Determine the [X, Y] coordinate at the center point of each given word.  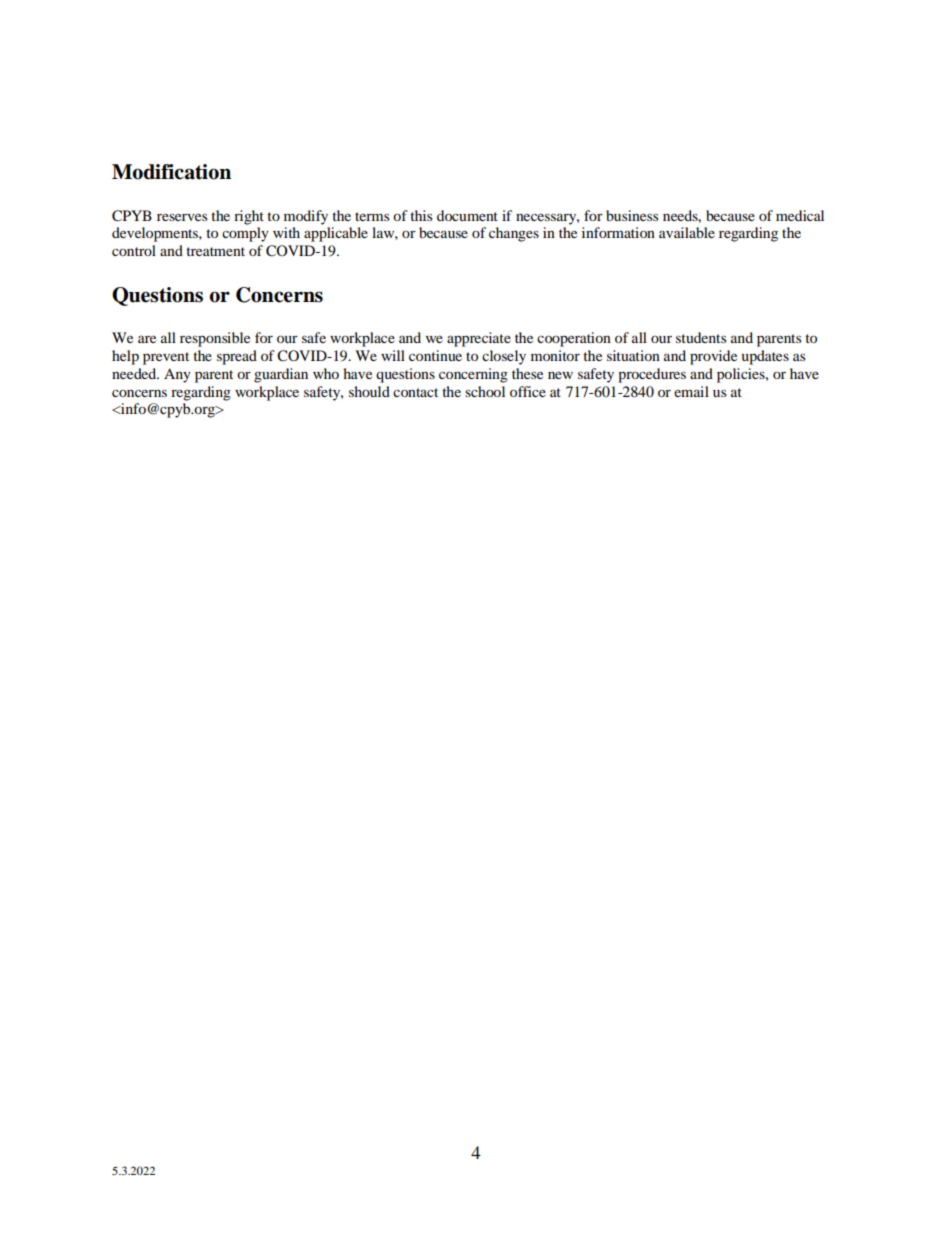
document [467, 215]
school [485, 391]
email [691, 391]
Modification [171, 172]
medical [800, 215]
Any [177, 375]
